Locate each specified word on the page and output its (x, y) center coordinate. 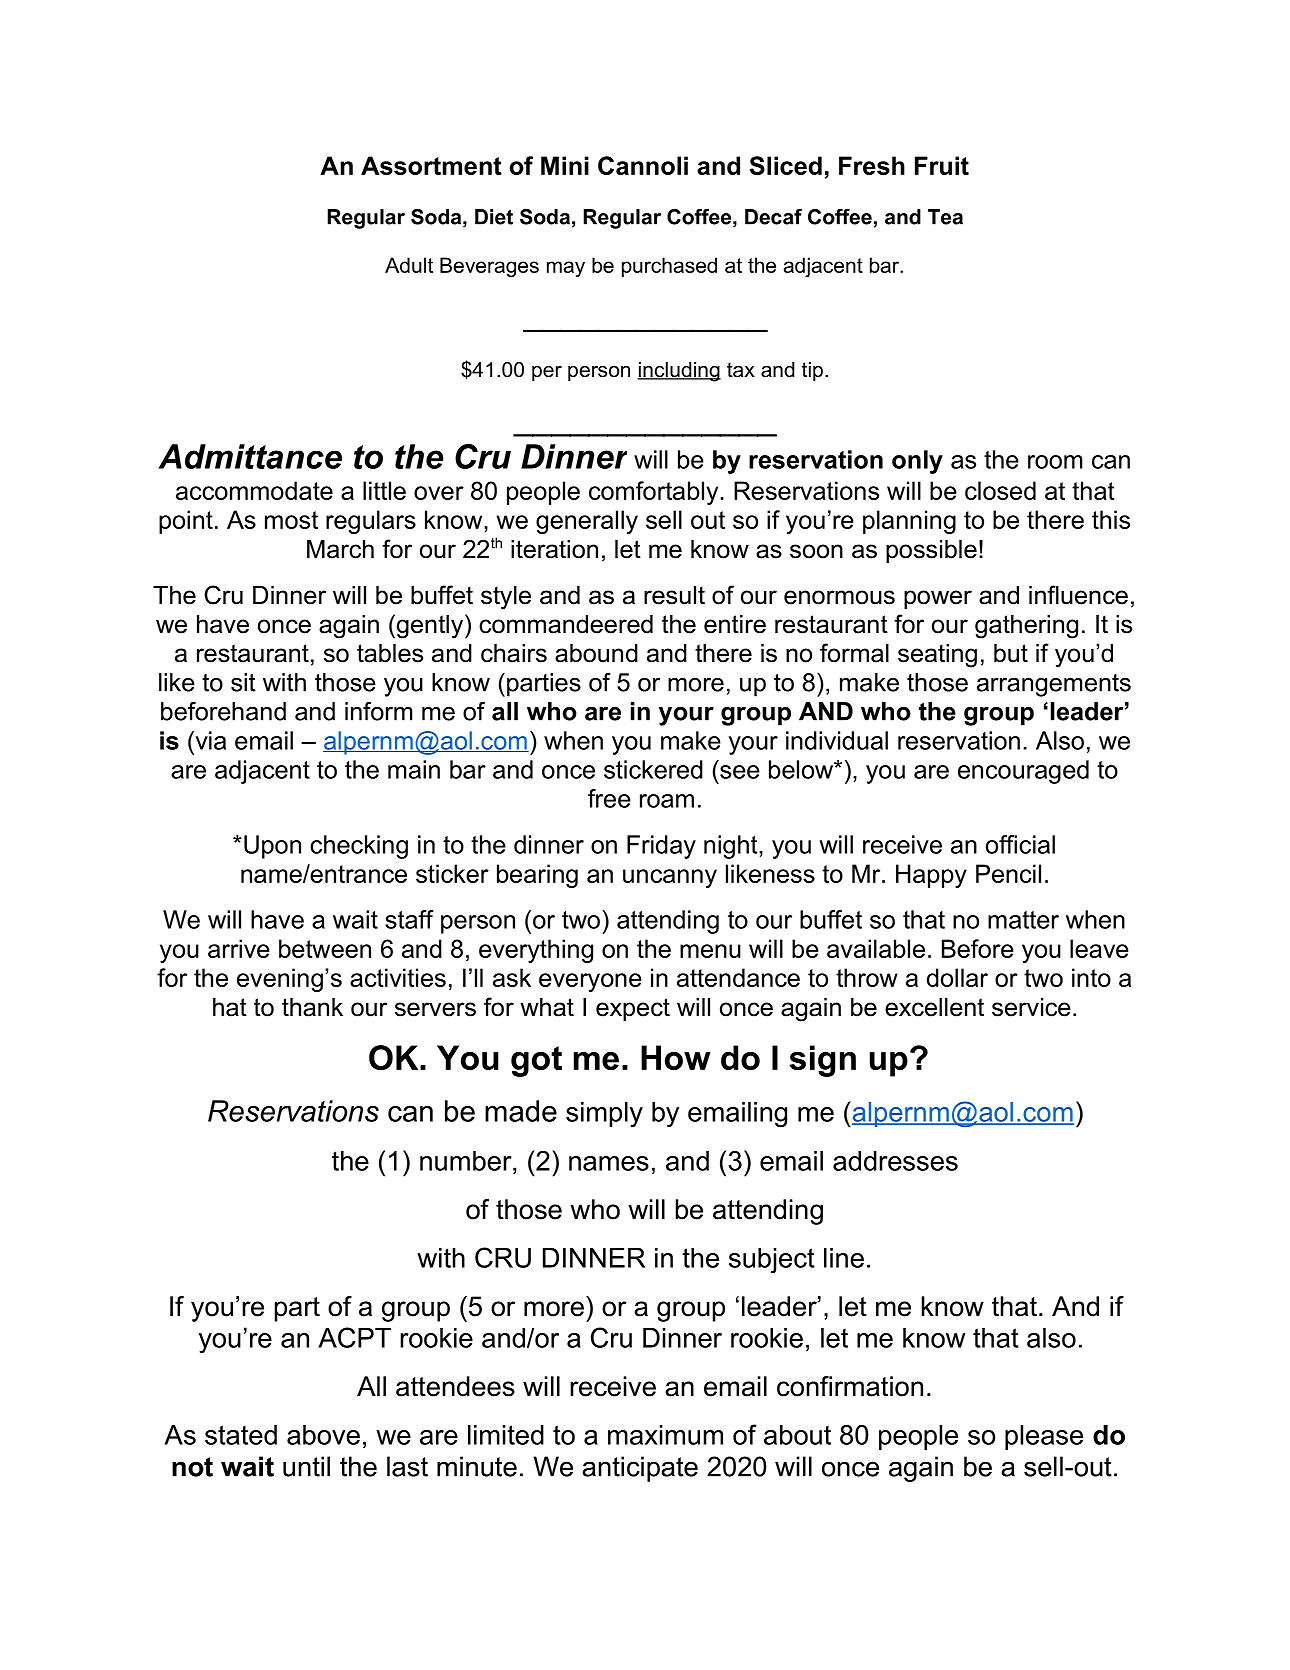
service (1031, 1007)
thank (312, 1007)
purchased (669, 267)
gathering (1026, 627)
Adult (409, 265)
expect (633, 1009)
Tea (945, 217)
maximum (665, 1435)
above (323, 1435)
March (340, 549)
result (674, 595)
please (1044, 1437)
